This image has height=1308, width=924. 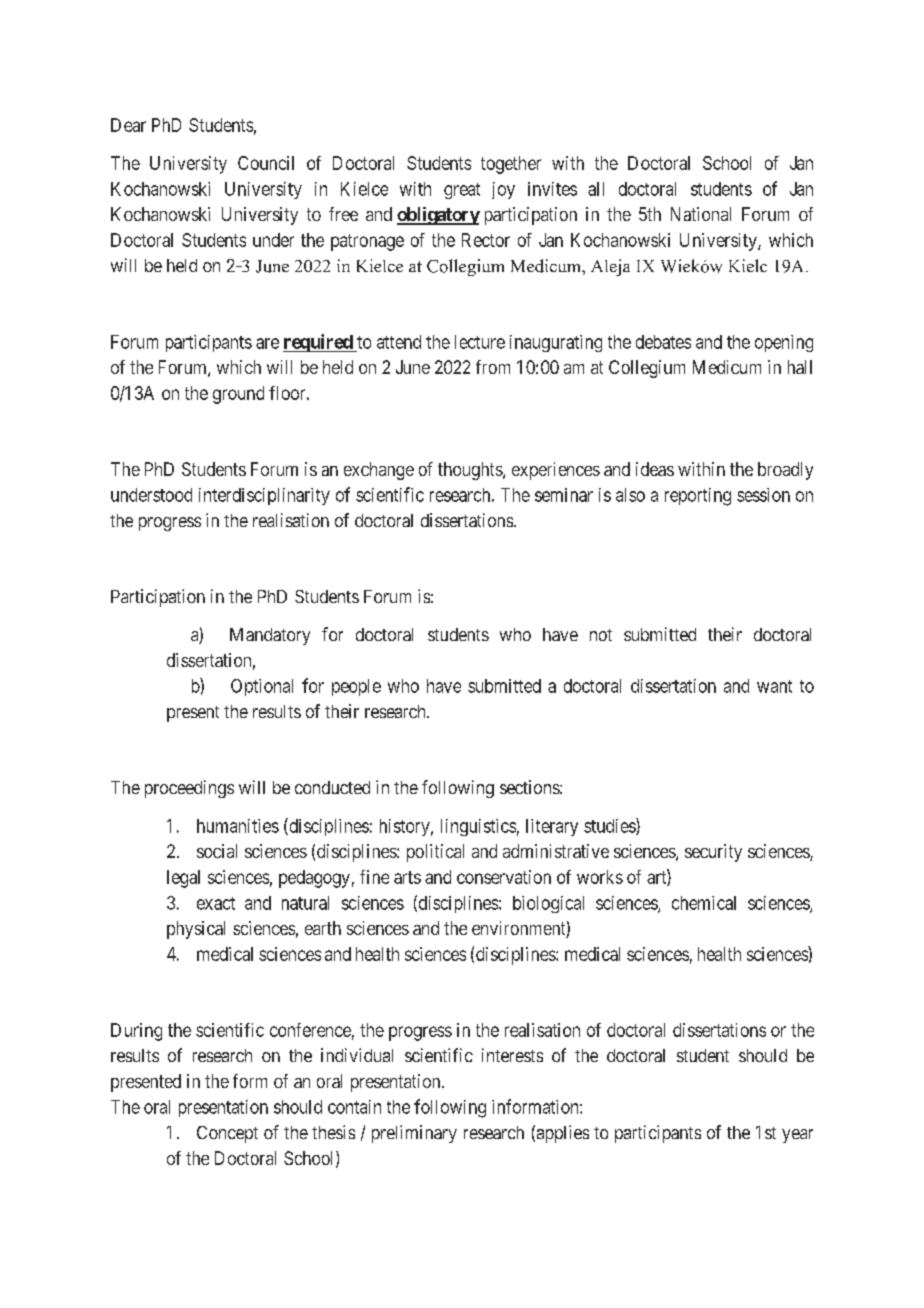 What do you see at coordinates (227, 1134) in the image?
I see `Concept` at bounding box center [227, 1134].
